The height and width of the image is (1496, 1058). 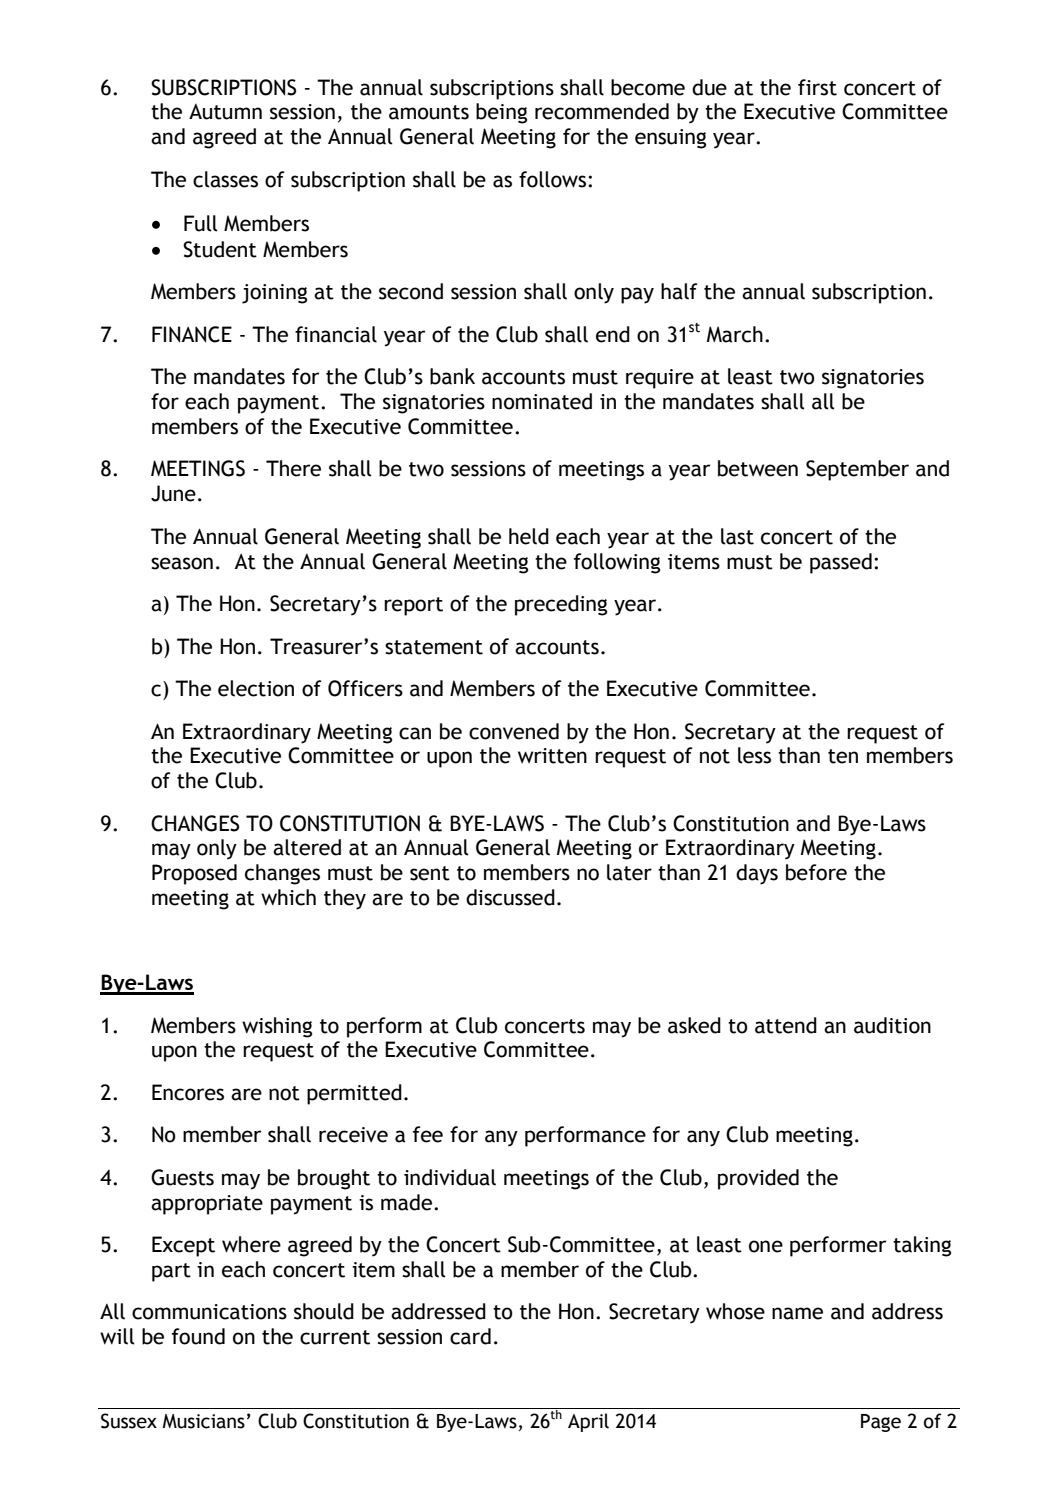 What do you see at coordinates (514, 731) in the image?
I see `convened` at bounding box center [514, 731].
